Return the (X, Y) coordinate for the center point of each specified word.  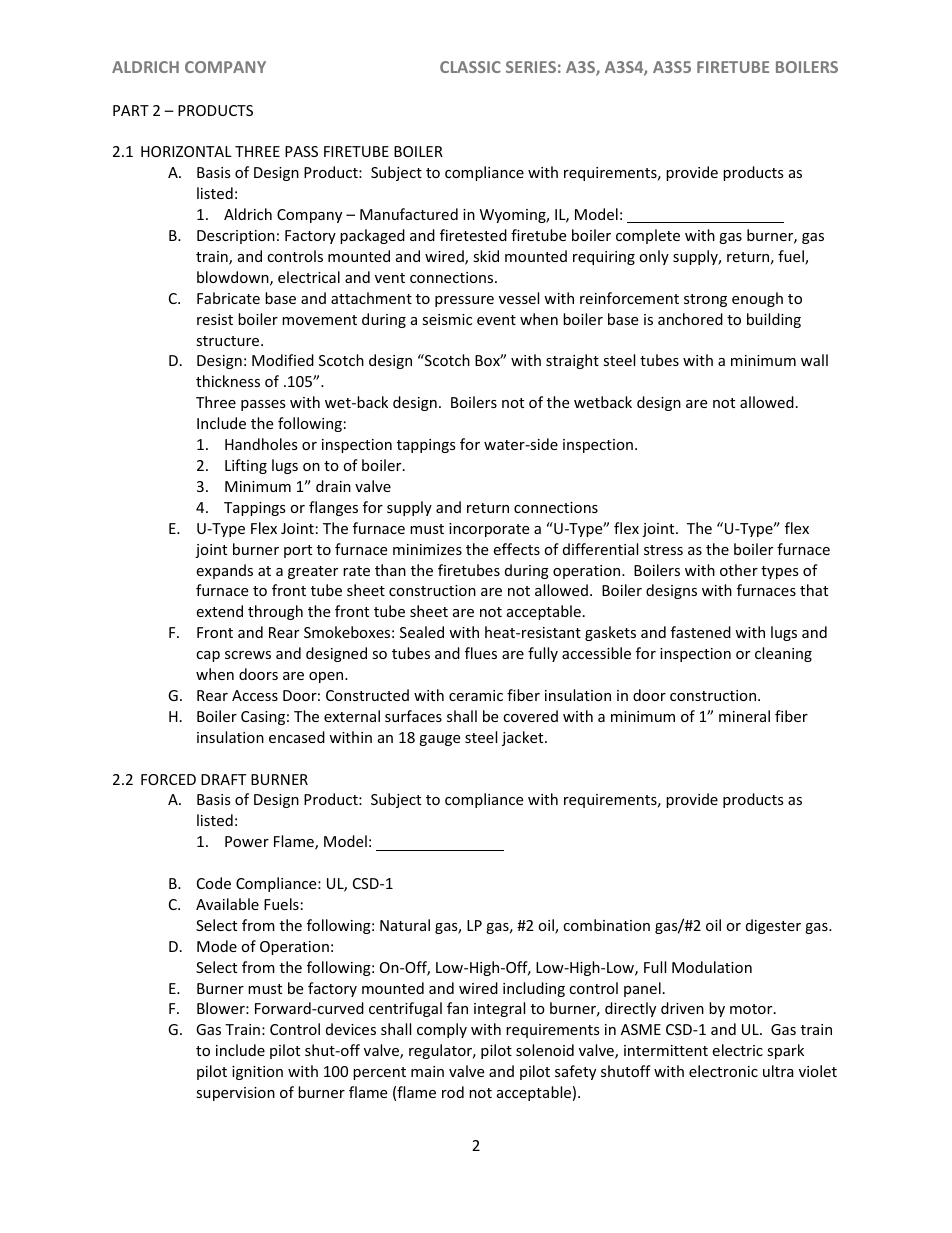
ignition (257, 1073)
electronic (723, 1071)
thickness (228, 381)
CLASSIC (470, 67)
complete (648, 236)
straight (572, 361)
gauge (439, 740)
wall (814, 360)
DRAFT (223, 779)
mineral (744, 716)
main (427, 1071)
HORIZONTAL (186, 151)
